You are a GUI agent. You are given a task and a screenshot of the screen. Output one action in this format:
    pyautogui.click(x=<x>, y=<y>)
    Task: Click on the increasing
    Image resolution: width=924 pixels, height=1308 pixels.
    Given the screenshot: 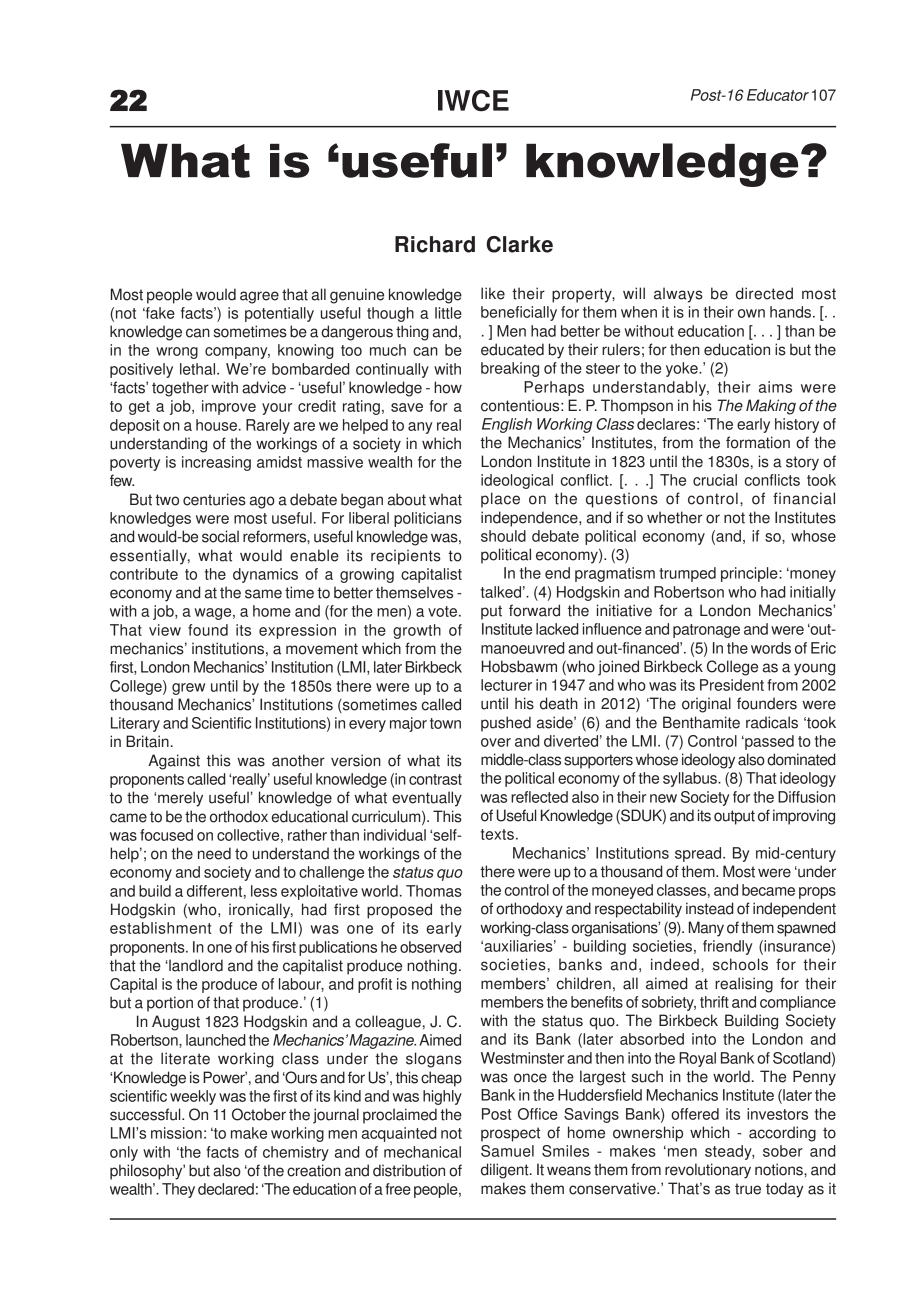 What is the action you would take?
    pyautogui.click(x=216, y=463)
